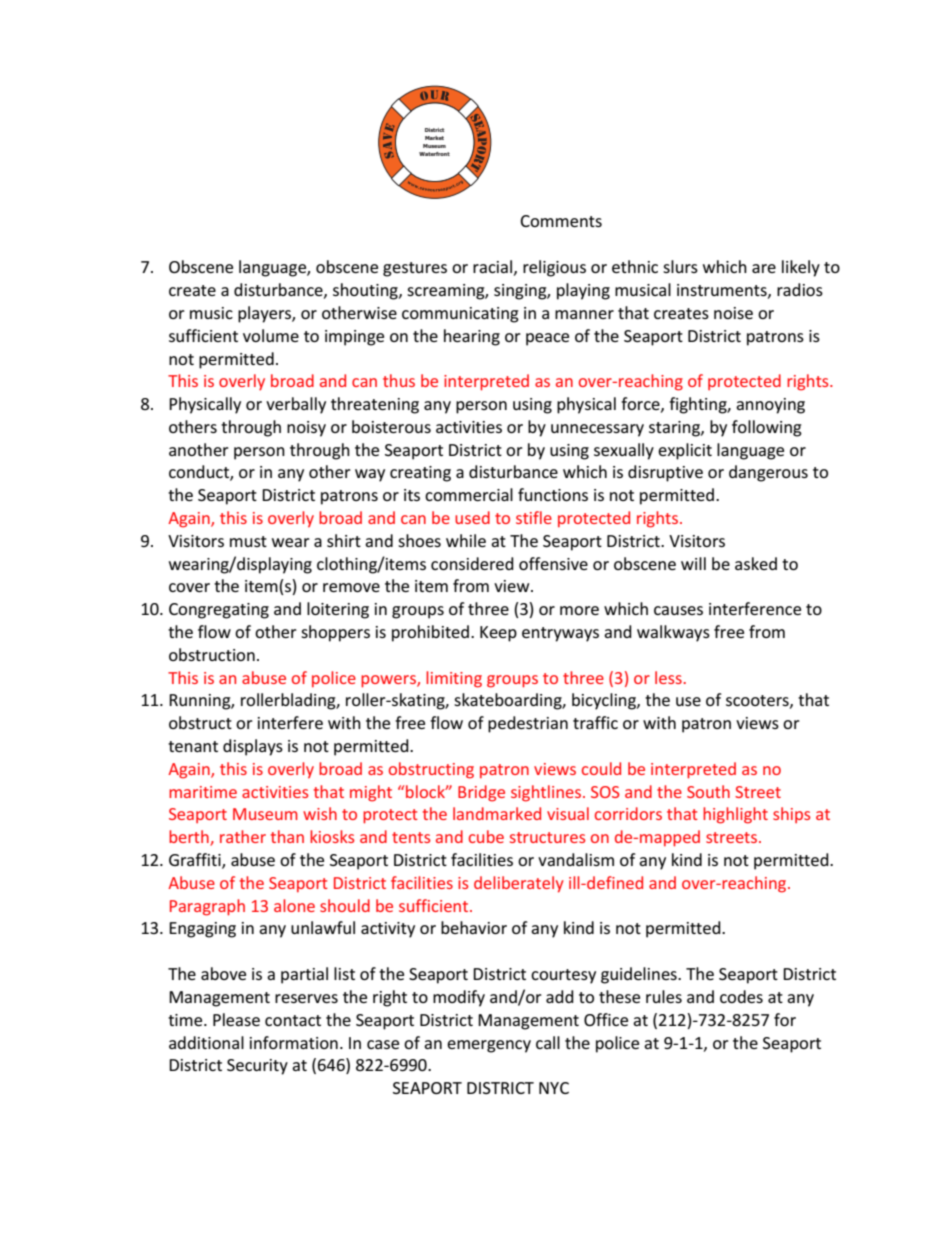 The height and width of the image is (1233, 952). I want to click on annoying, so click(770, 406).
